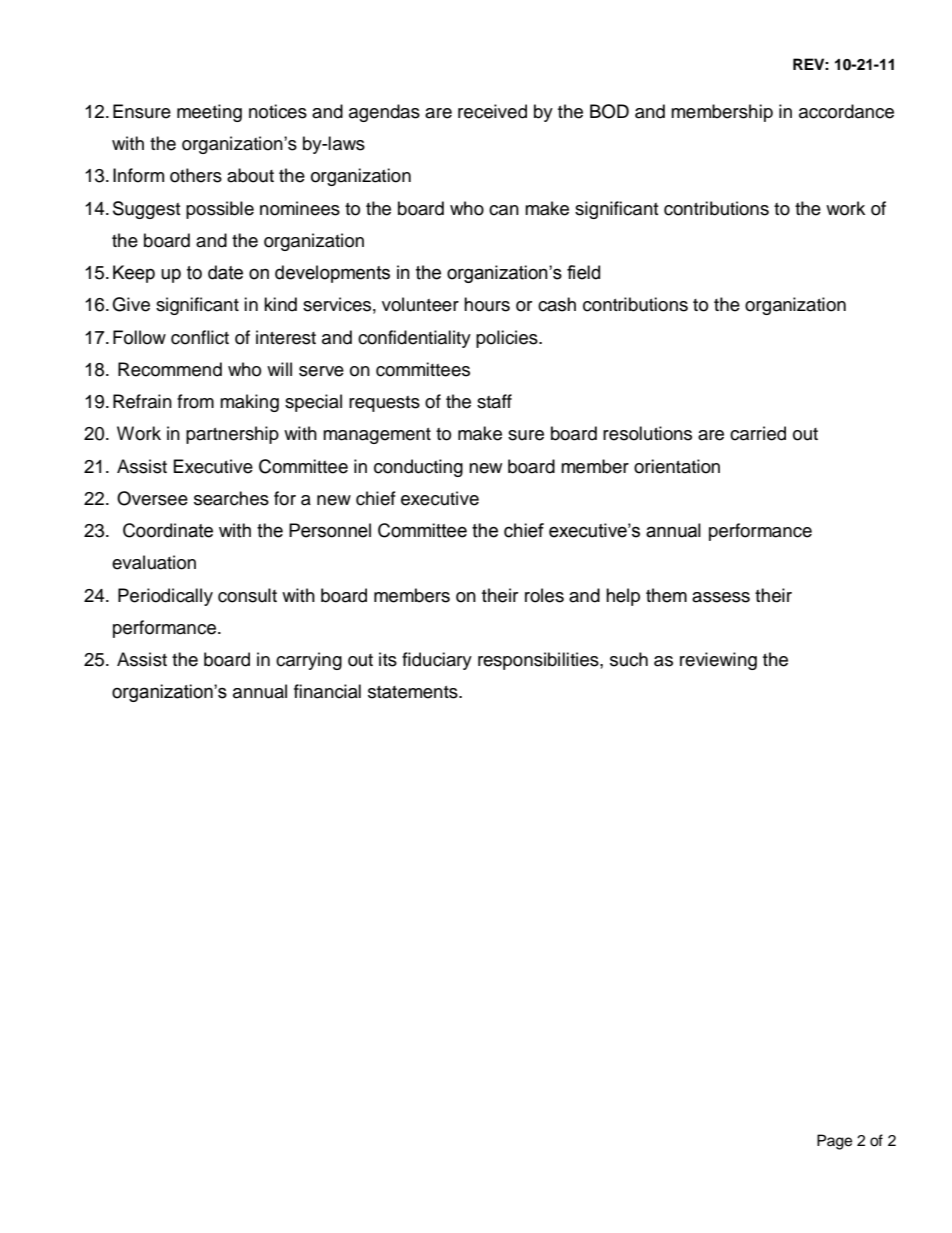 This page has height=1233, width=952. Describe the element at coordinates (721, 597) in the page. I see `assess` at that location.
